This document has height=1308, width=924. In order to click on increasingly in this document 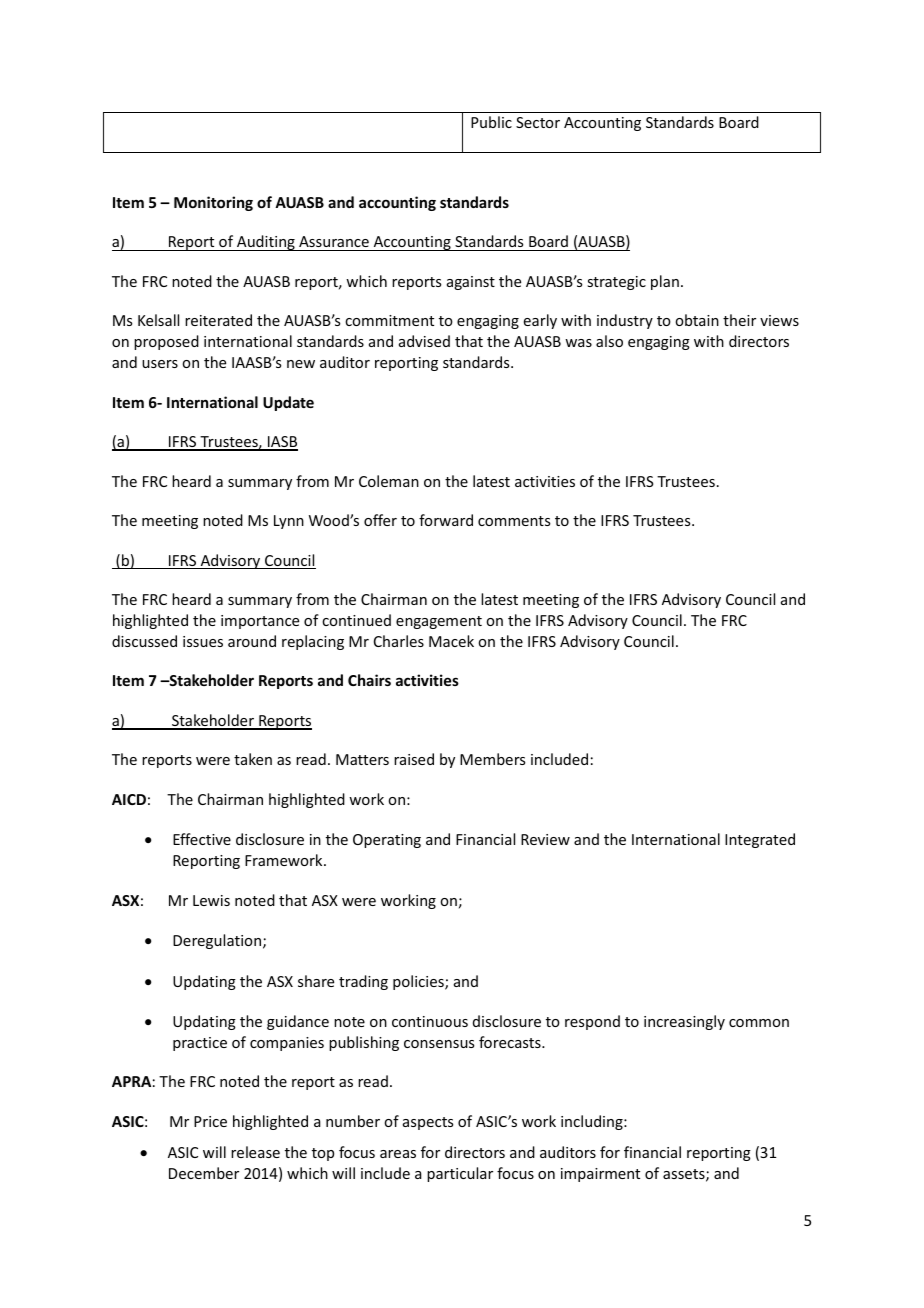, I will do `click(684, 1022)`.
